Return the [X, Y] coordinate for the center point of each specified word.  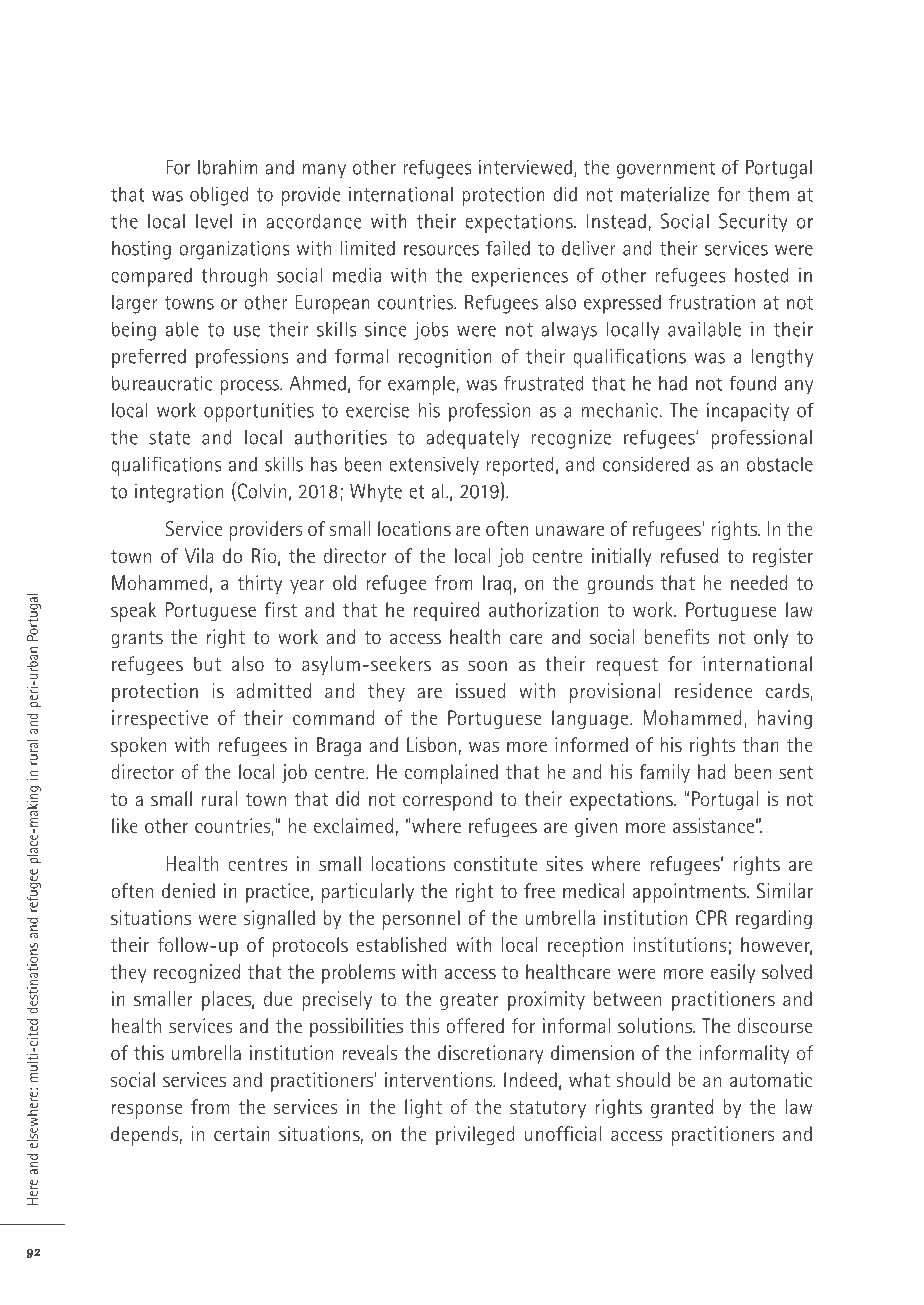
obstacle [780, 464]
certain [242, 1134]
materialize [665, 194]
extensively [434, 465]
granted [682, 1108]
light [423, 1108]
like [125, 826]
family [665, 773]
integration [179, 493]
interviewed [525, 167]
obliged [219, 196]
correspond [447, 801]
